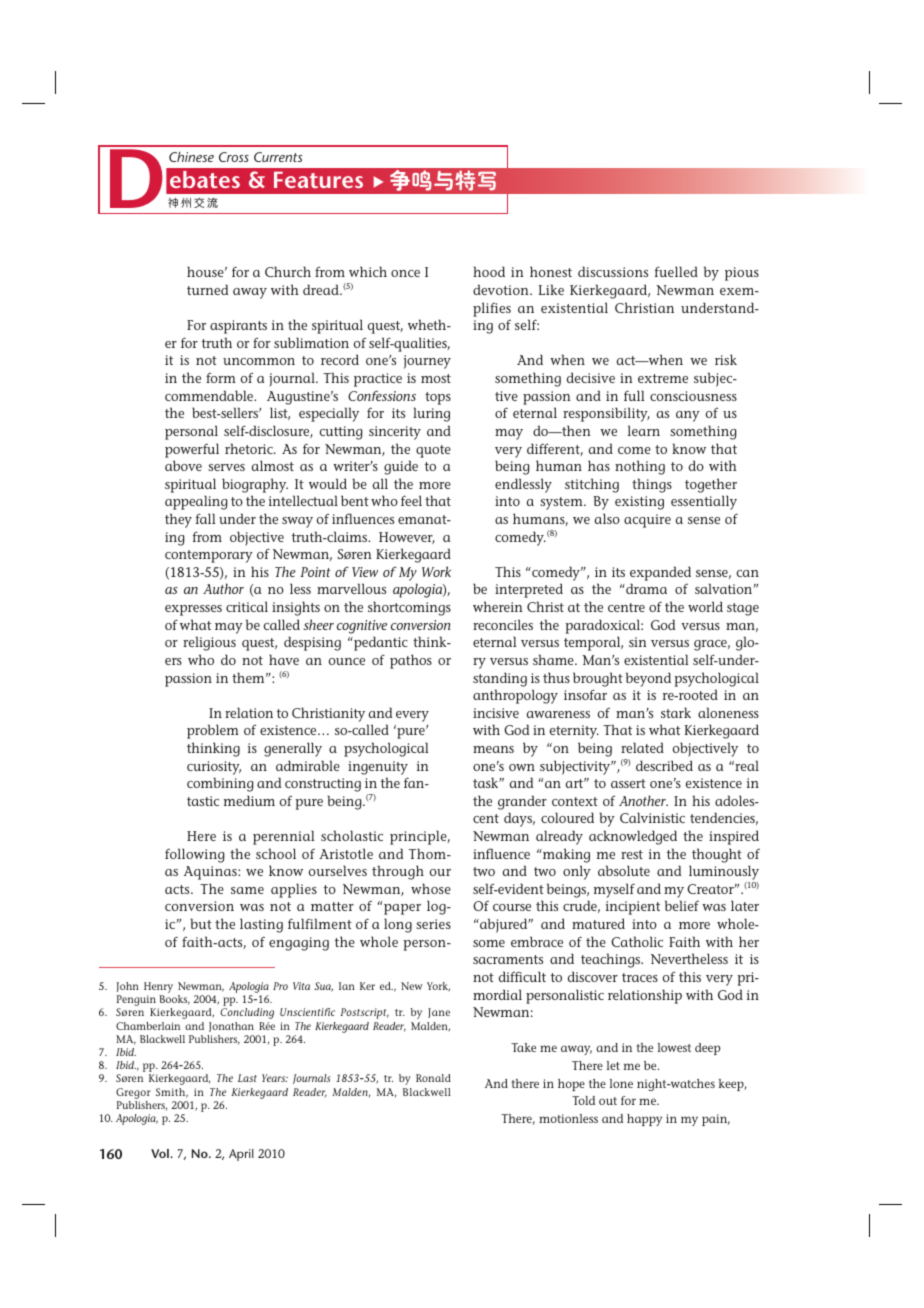  I want to click on fuelled, so click(676, 271).
